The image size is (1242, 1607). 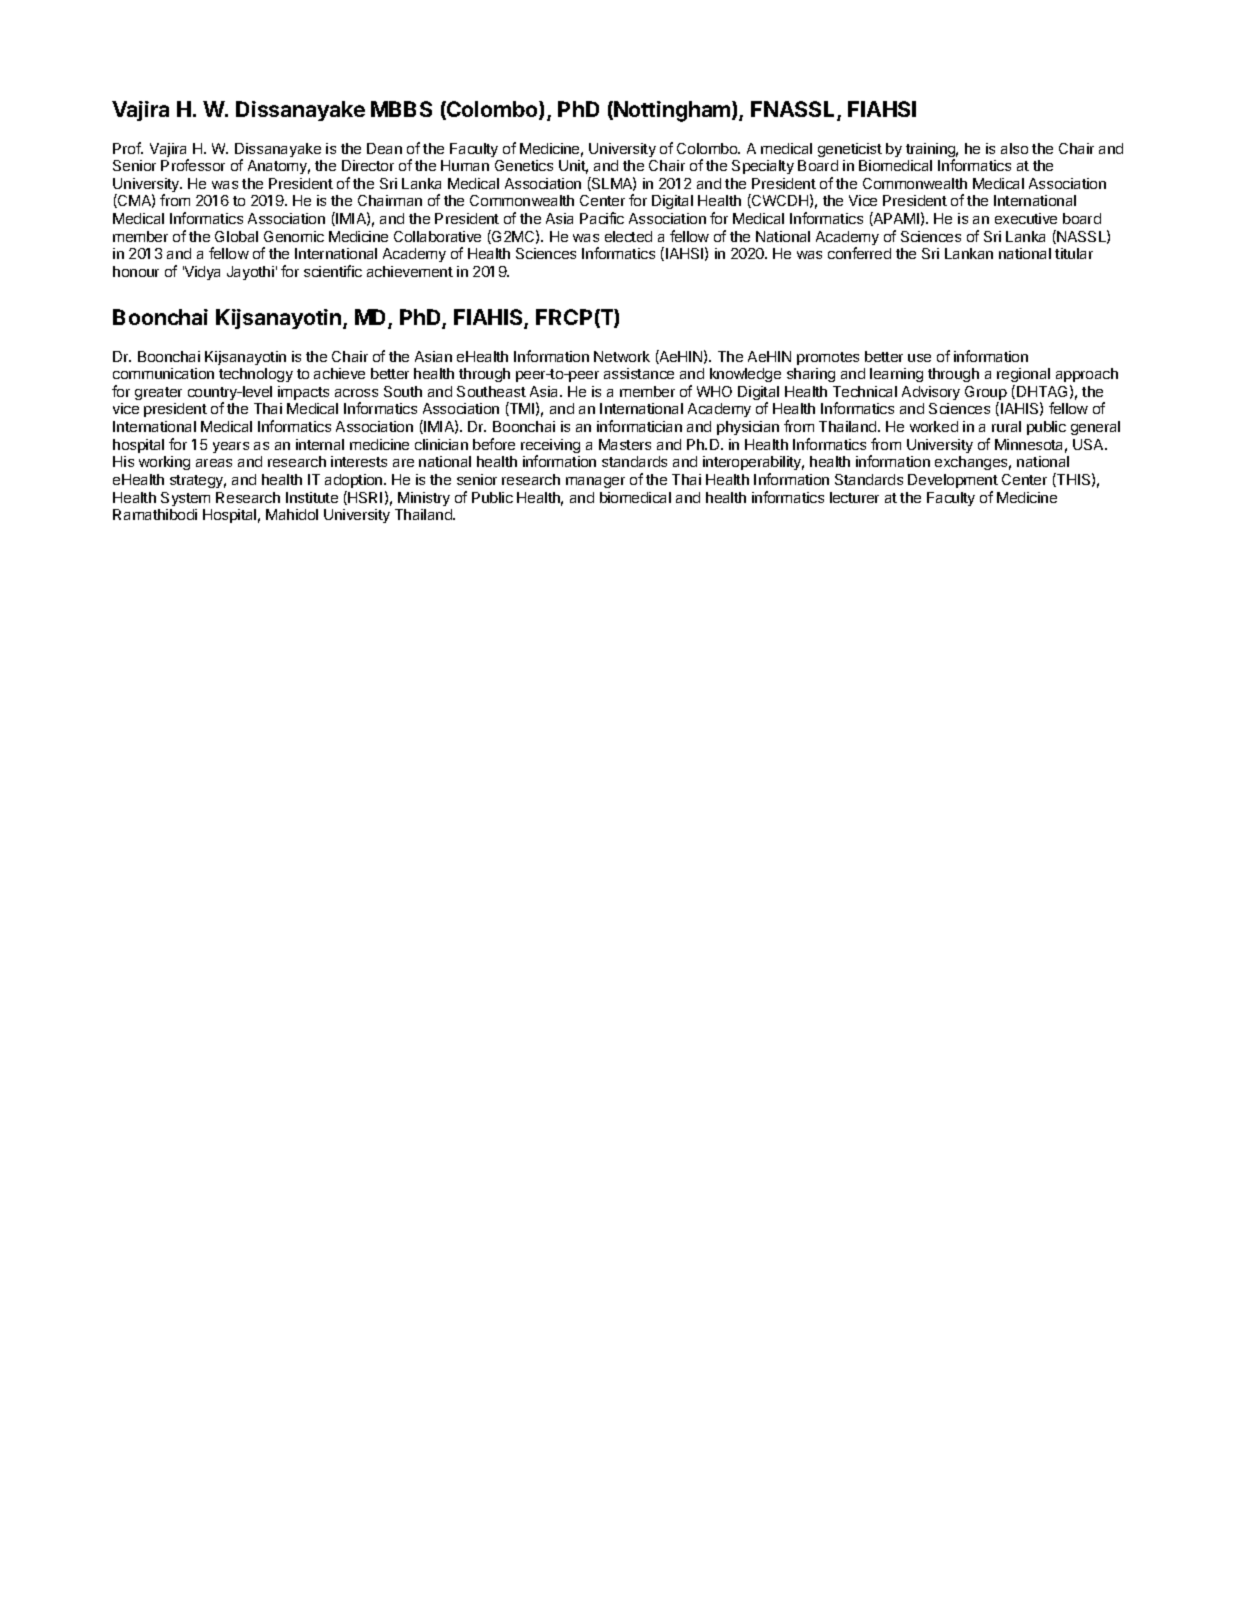 I want to click on Genetics, so click(x=524, y=165).
